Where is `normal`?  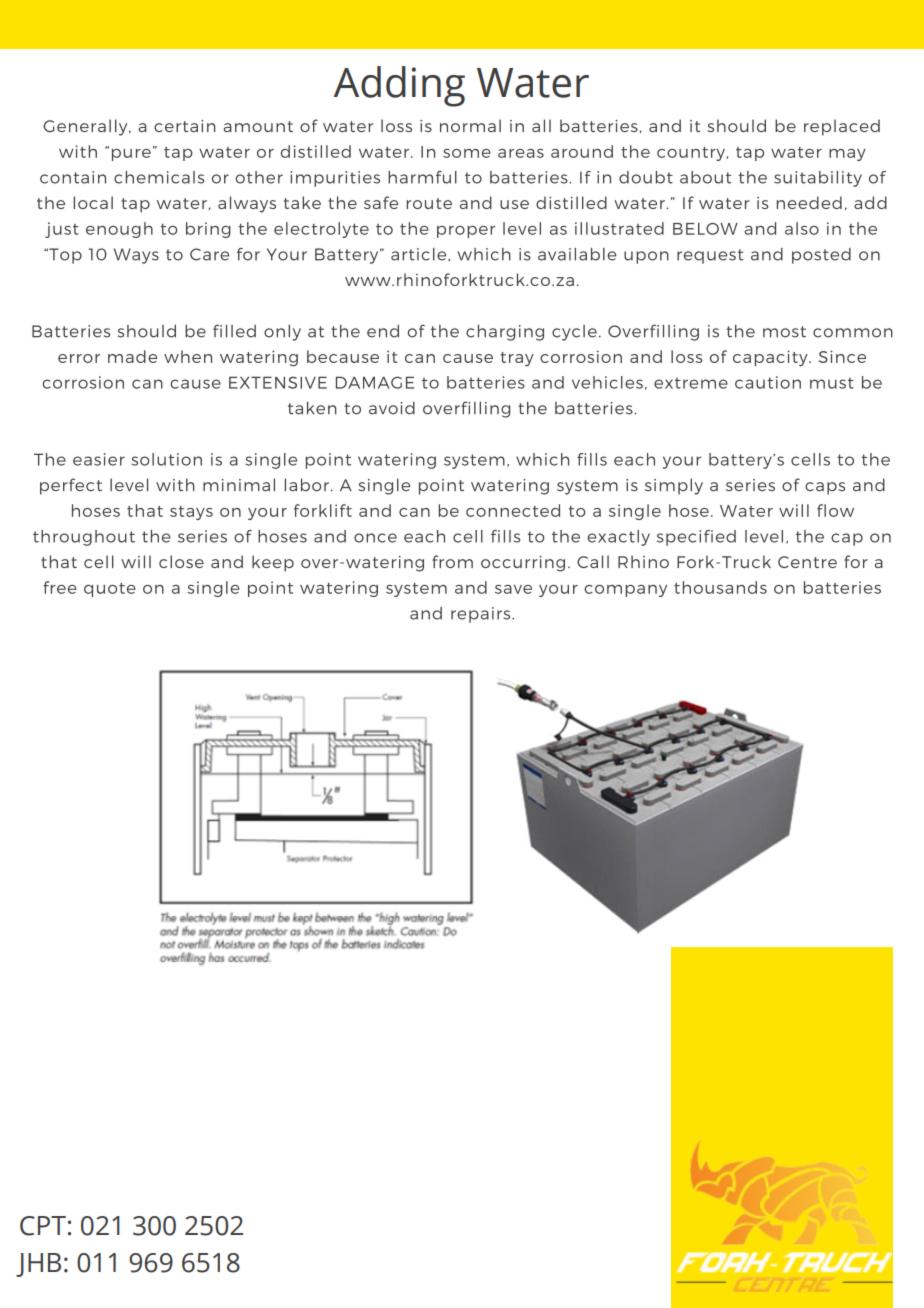
normal is located at coordinates (470, 125).
